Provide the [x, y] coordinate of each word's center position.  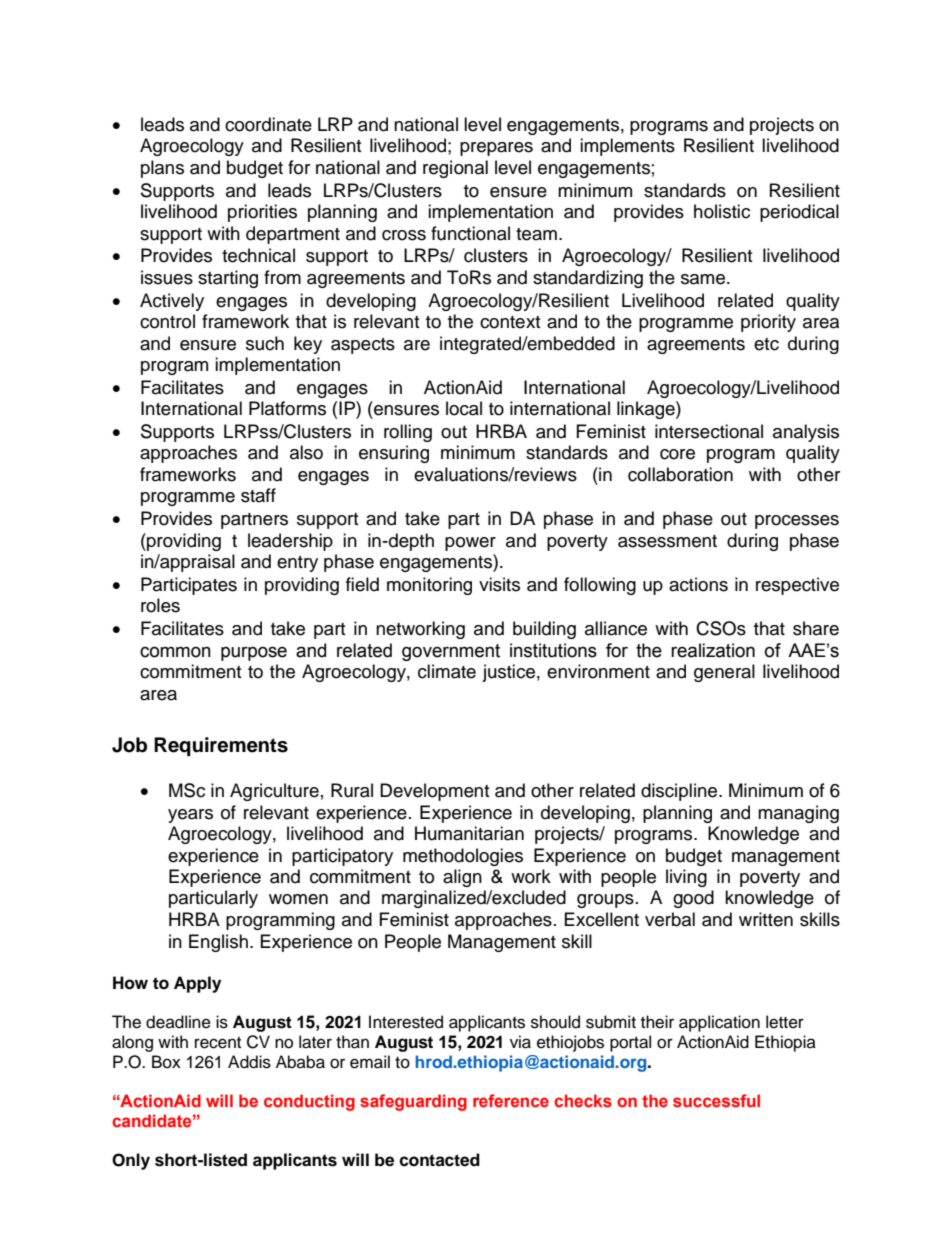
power [470, 544]
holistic [722, 211]
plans [162, 169]
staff [258, 495]
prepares [496, 149]
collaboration [680, 474]
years [190, 816]
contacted [439, 1160]
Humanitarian [469, 833]
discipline [680, 792]
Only [131, 1161]
